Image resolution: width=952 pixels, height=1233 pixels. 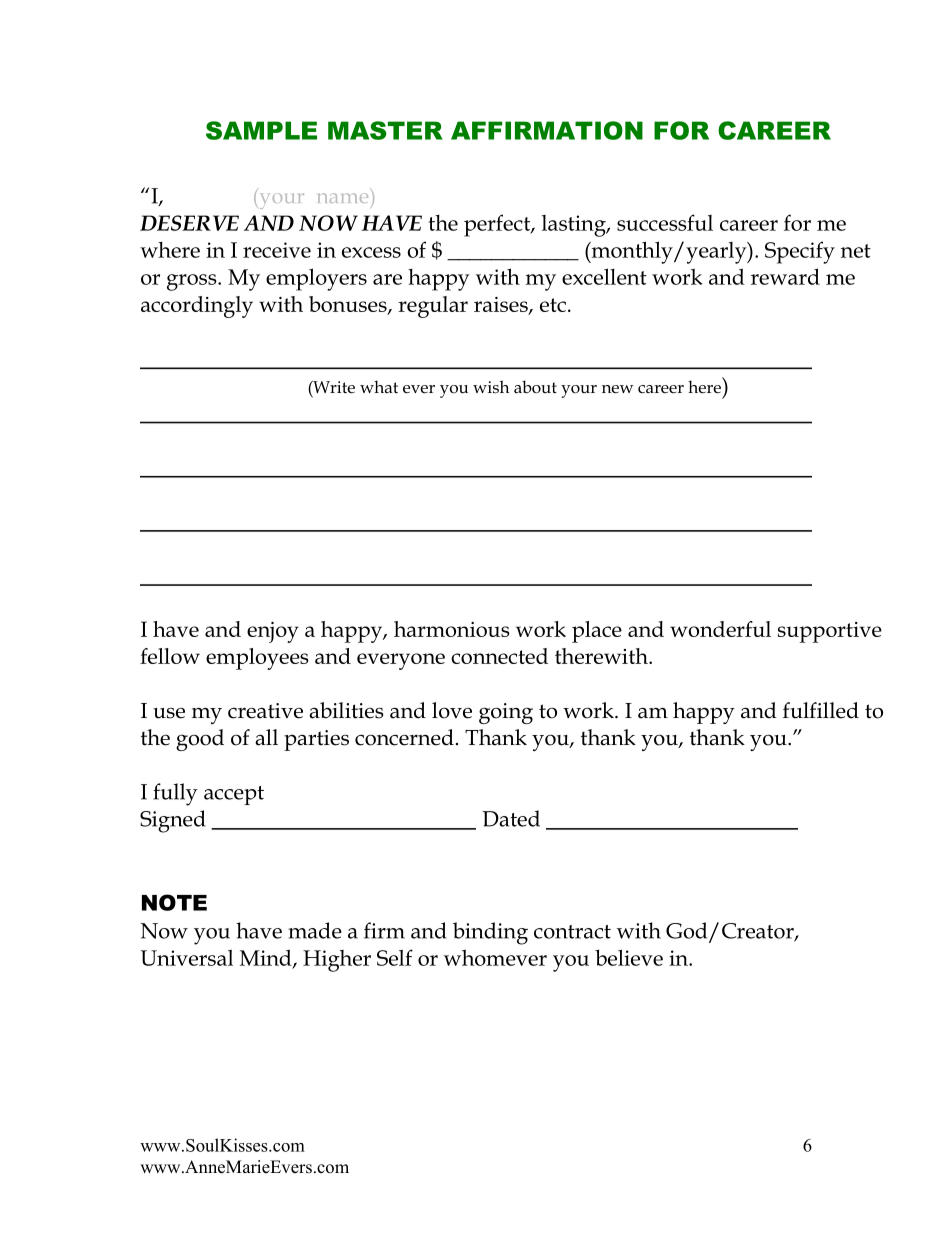 I want to click on wonderful, so click(x=720, y=629).
